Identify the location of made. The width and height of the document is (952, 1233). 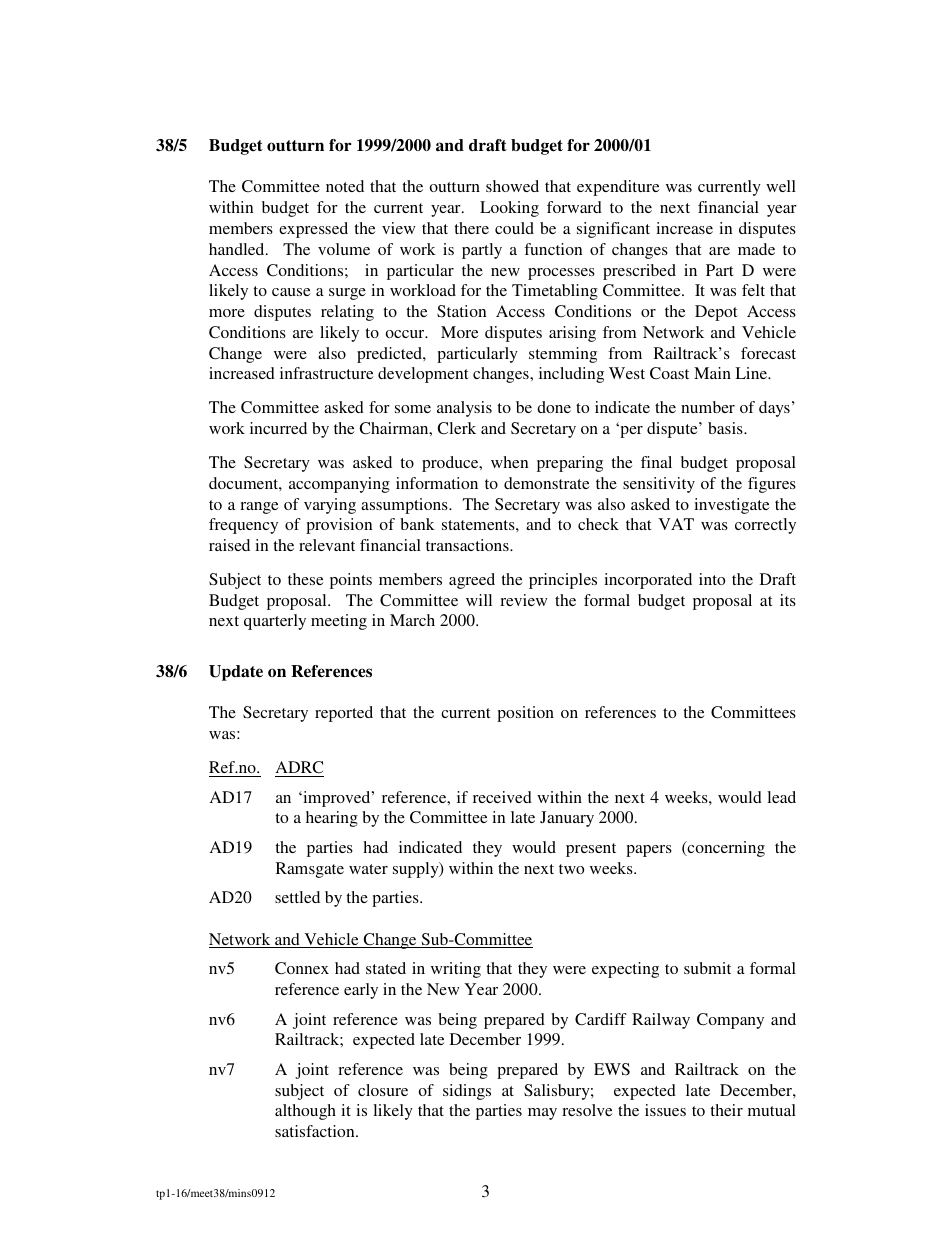
(756, 249).
